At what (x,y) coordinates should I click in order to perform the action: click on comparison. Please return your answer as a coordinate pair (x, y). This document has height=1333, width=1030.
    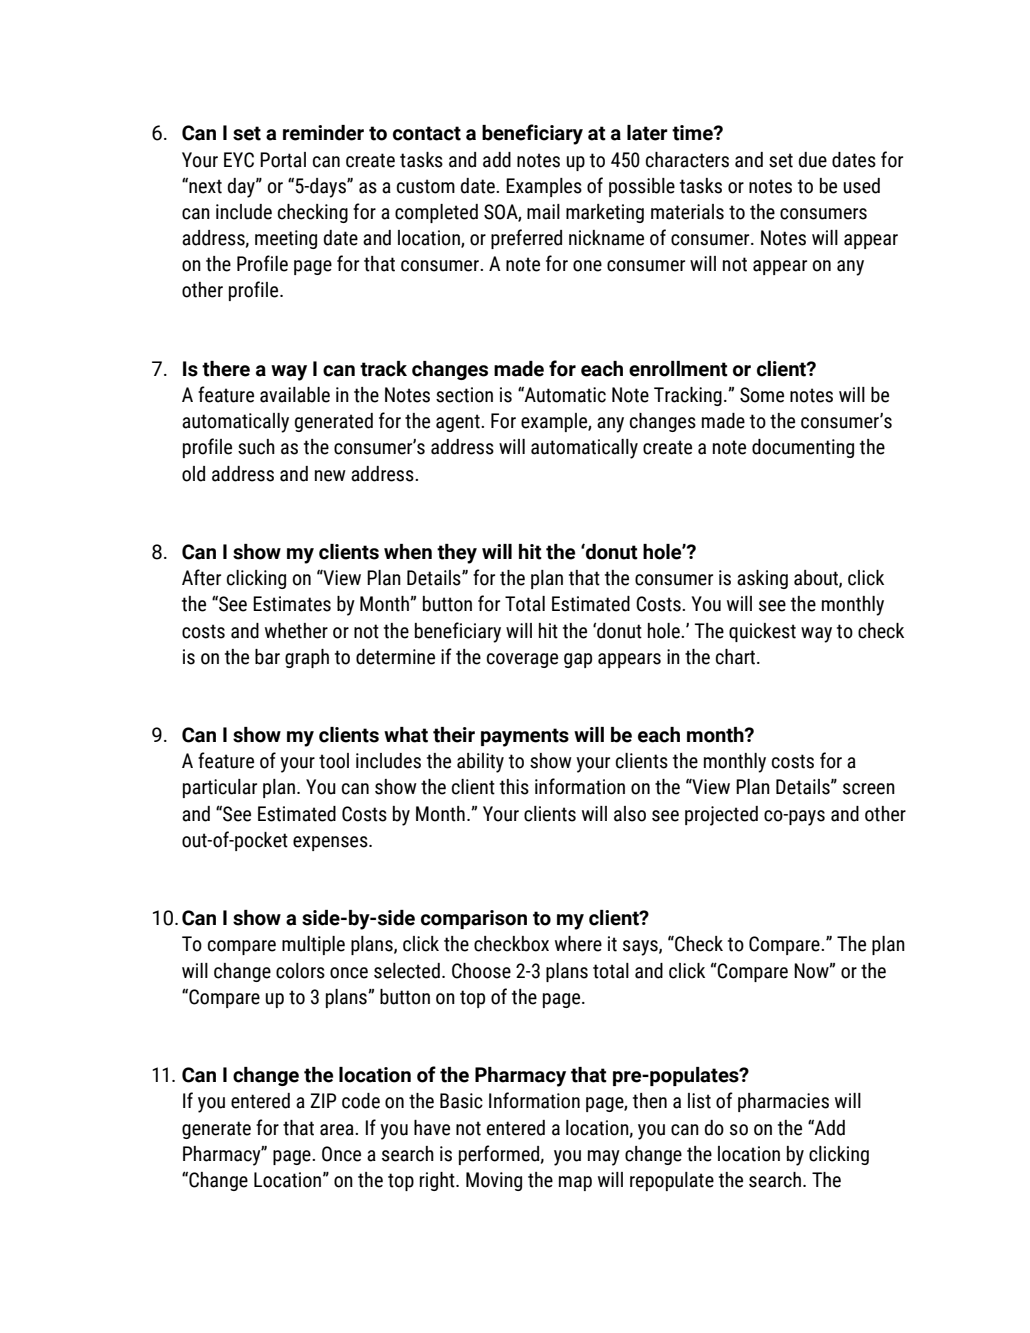
    Looking at the image, I should click on (474, 919).
